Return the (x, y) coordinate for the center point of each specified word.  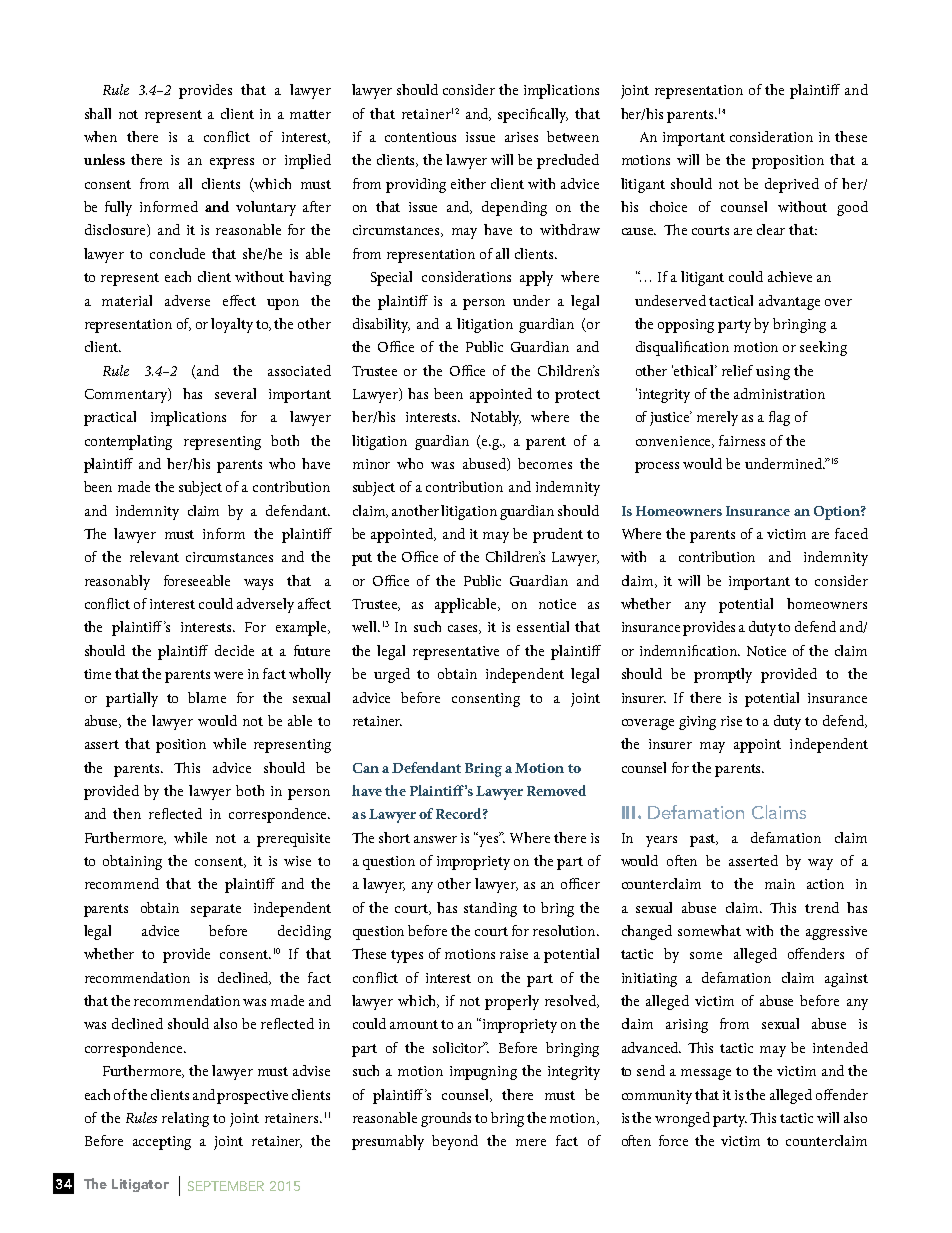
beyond (455, 1142)
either (468, 183)
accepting (162, 1143)
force (673, 1140)
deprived (792, 185)
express (232, 163)
